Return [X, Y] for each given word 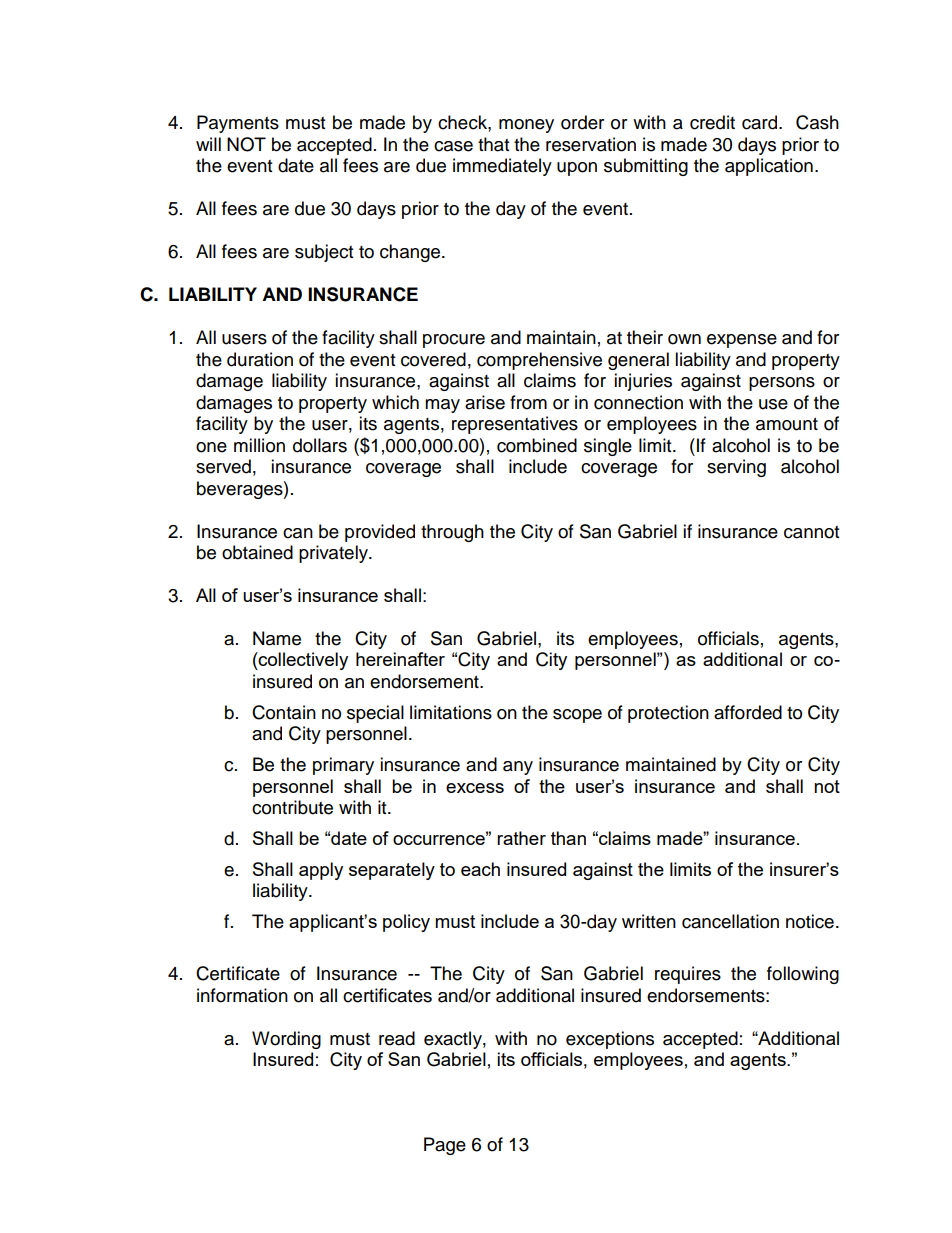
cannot [811, 532]
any [518, 768]
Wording [286, 1040]
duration [260, 359]
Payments [238, 124]
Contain [284, 712]
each [480, 869]
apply [321, 871]
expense [742, 341]
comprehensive [539, 361]
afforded [748, 712]
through [452, 533]
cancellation [730, 921]
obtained [257, 552]
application [769, 167]
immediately [502, 167]
